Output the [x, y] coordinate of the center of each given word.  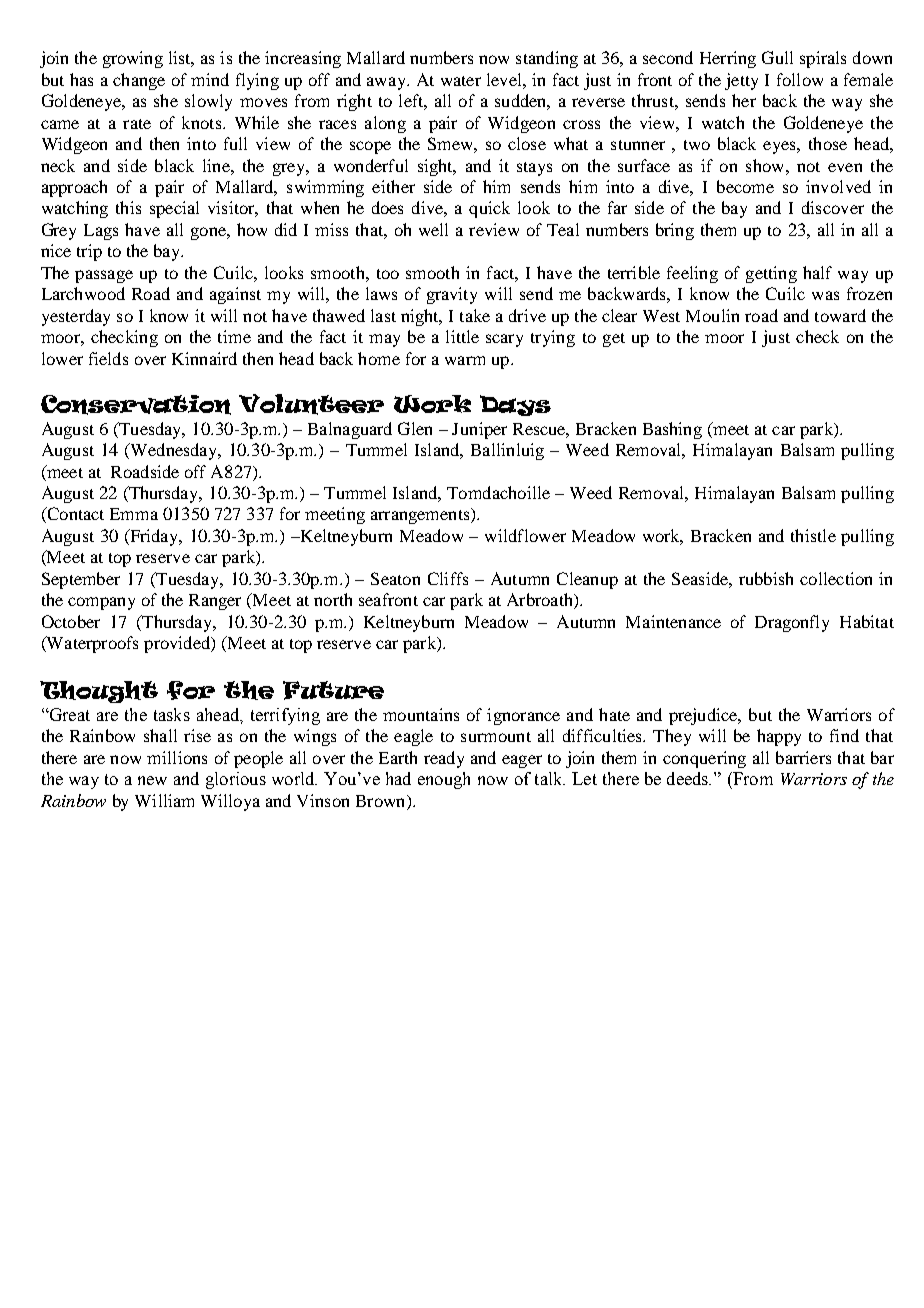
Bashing [672, 430]
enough [444, 780]
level [505, 79]
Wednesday [174, 451]
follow [800, 79]
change [139, 81]
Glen [415, 428]
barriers [803, 757]
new [152, 780]
